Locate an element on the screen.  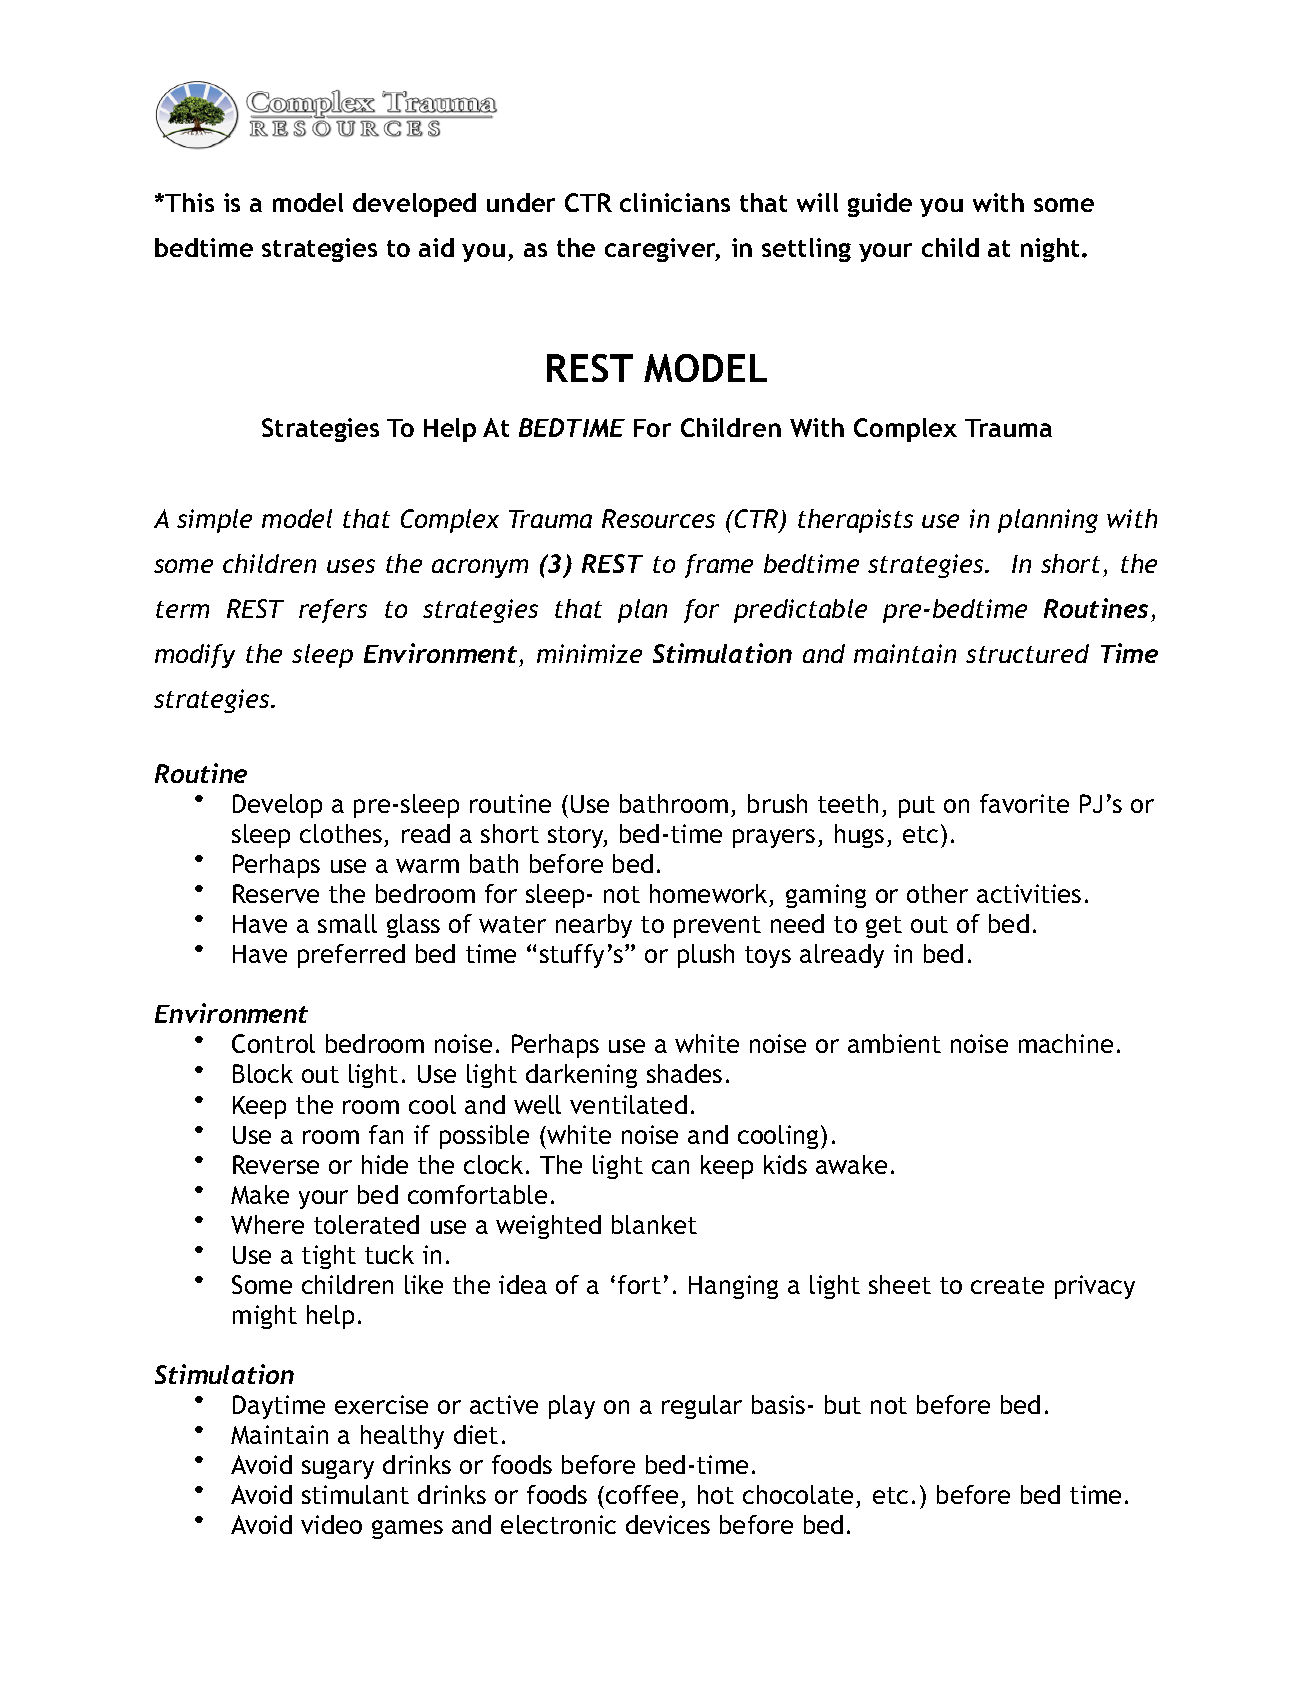
coffee is located at coordinates (642, 1494).
